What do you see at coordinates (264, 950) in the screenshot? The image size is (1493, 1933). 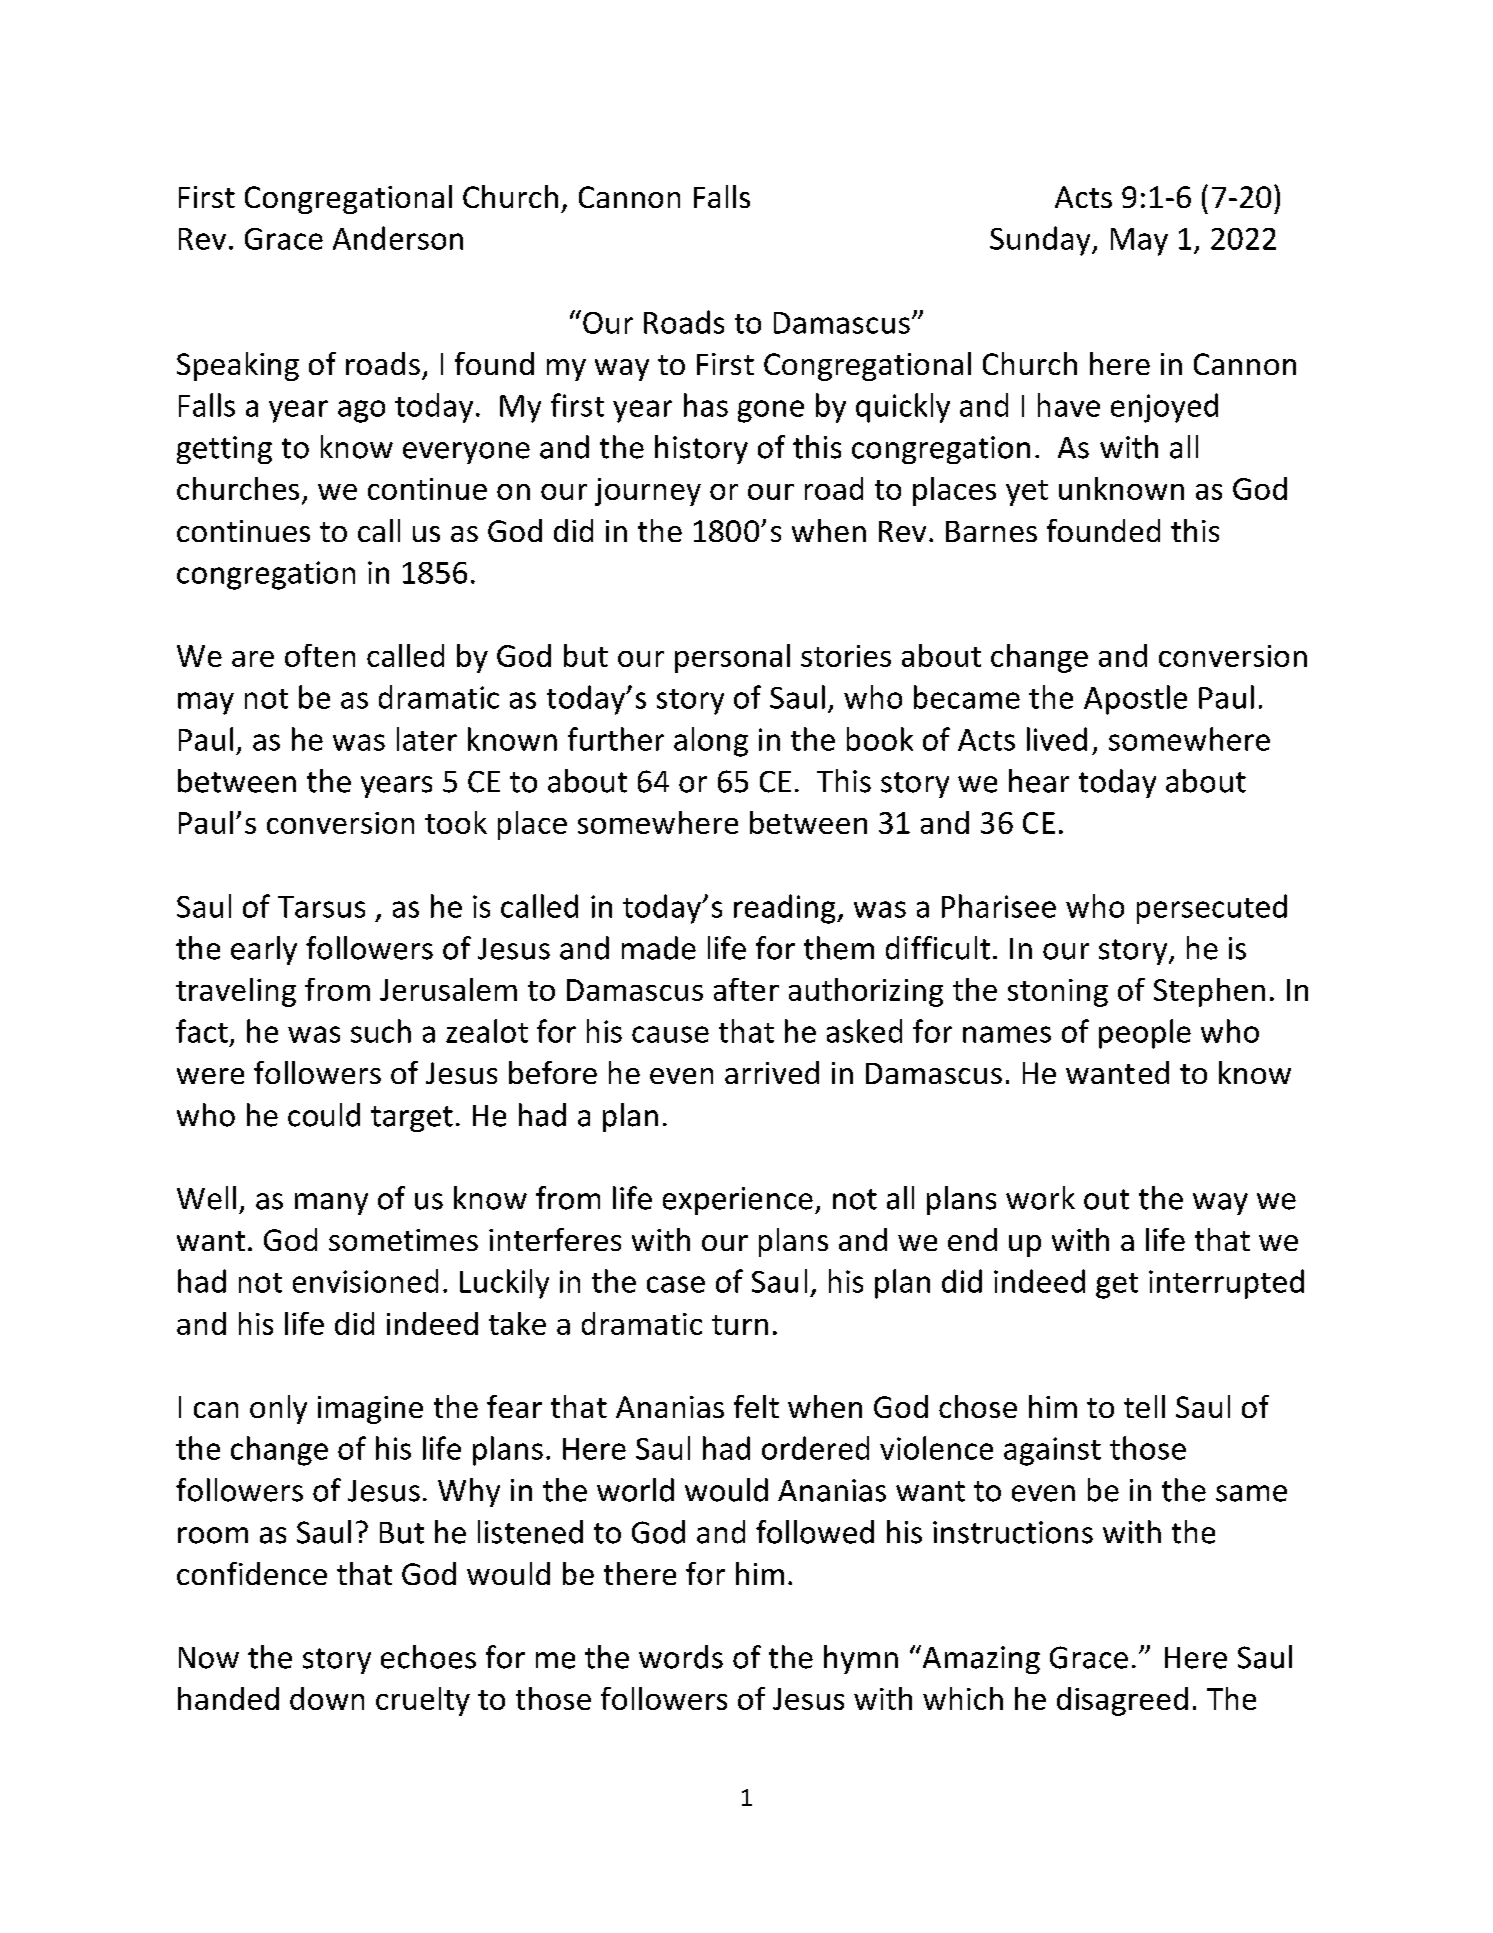 I see `early` at bounding box center [264, 950].
